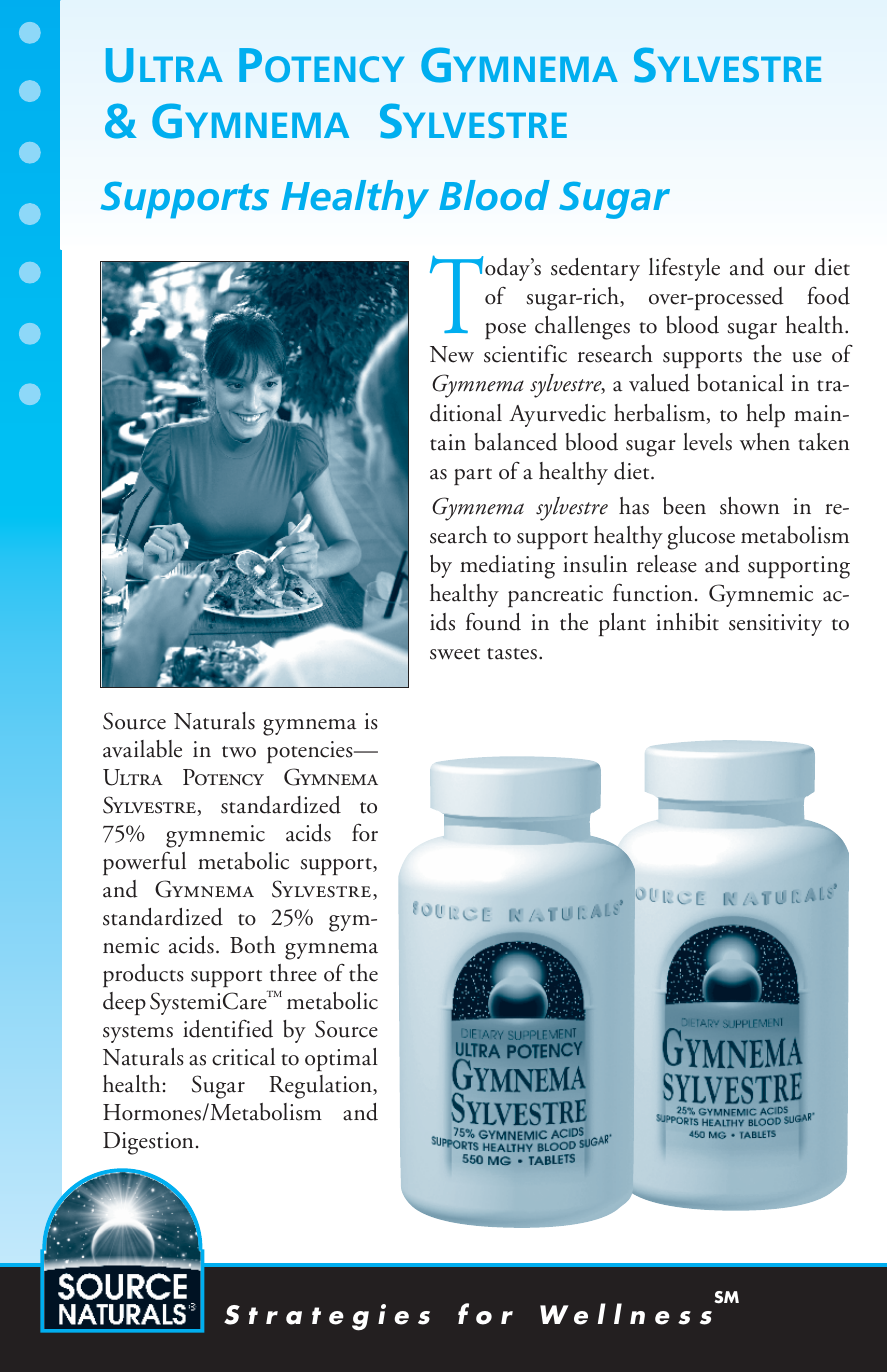 The image size is (887, 1372). What do you see at coordinates (239, 752) in the image?
I see `two` at bounding box center [239, 752].
